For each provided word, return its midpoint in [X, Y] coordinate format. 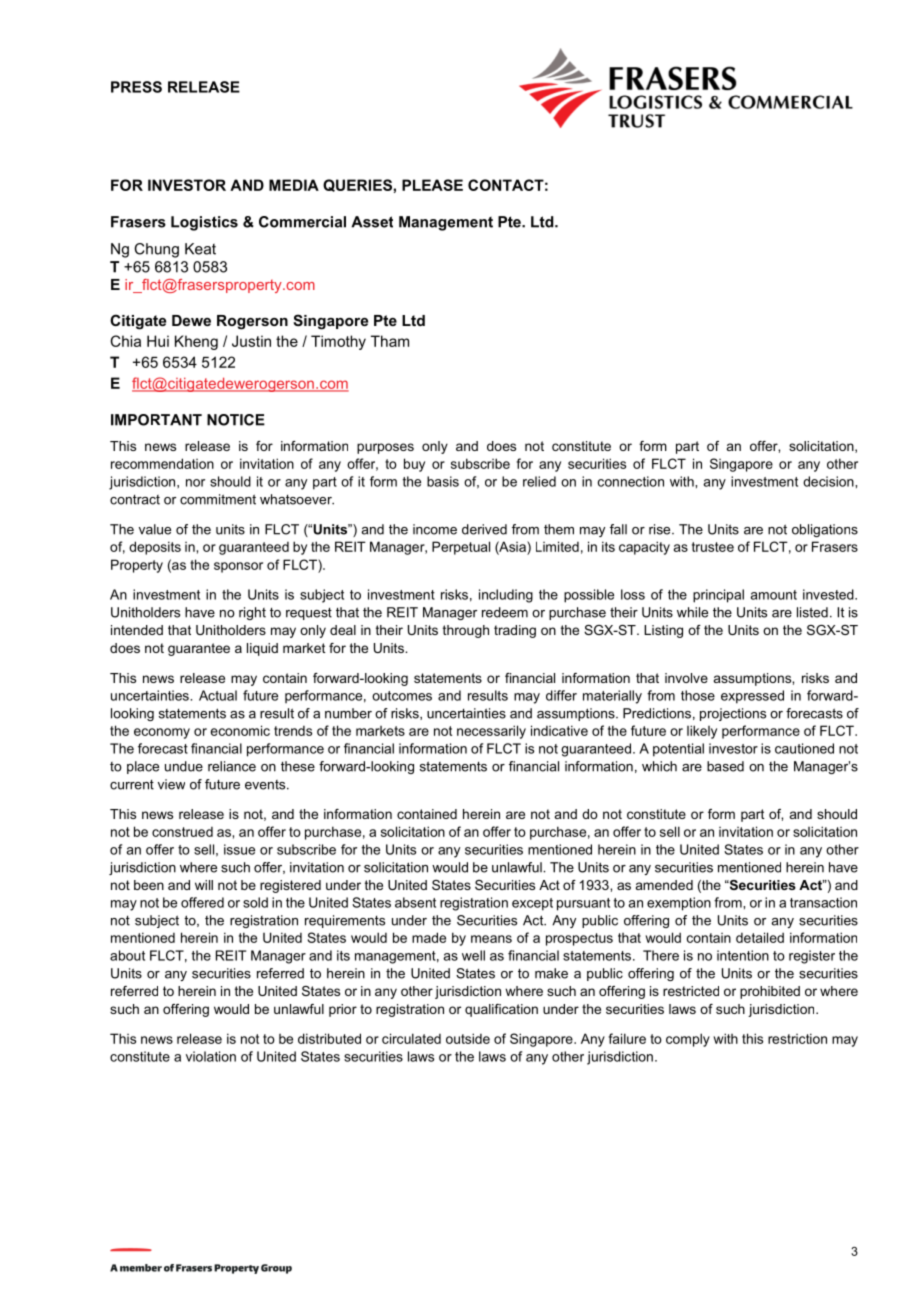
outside [468, 1038]
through [466, 631]
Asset [372, 222]
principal [718, 596]
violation [211, 1056]
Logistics [204, 223]
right [252, 613]
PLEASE [432, 185]
